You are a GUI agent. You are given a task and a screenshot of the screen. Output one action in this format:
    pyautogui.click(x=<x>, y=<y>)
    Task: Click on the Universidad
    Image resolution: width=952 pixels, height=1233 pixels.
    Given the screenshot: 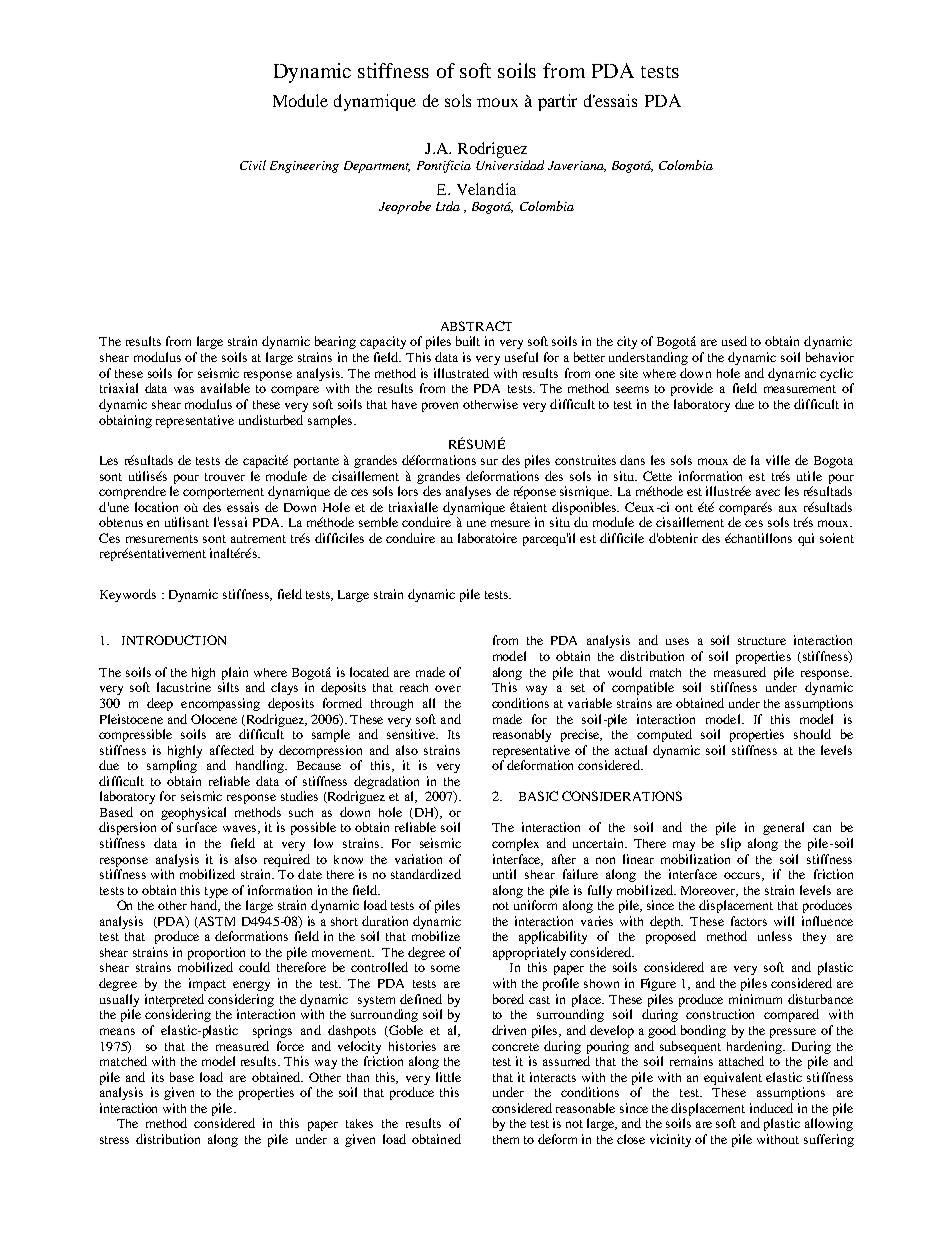 What is the action you would take?
    pyautogui.click(x=510, y=165)
